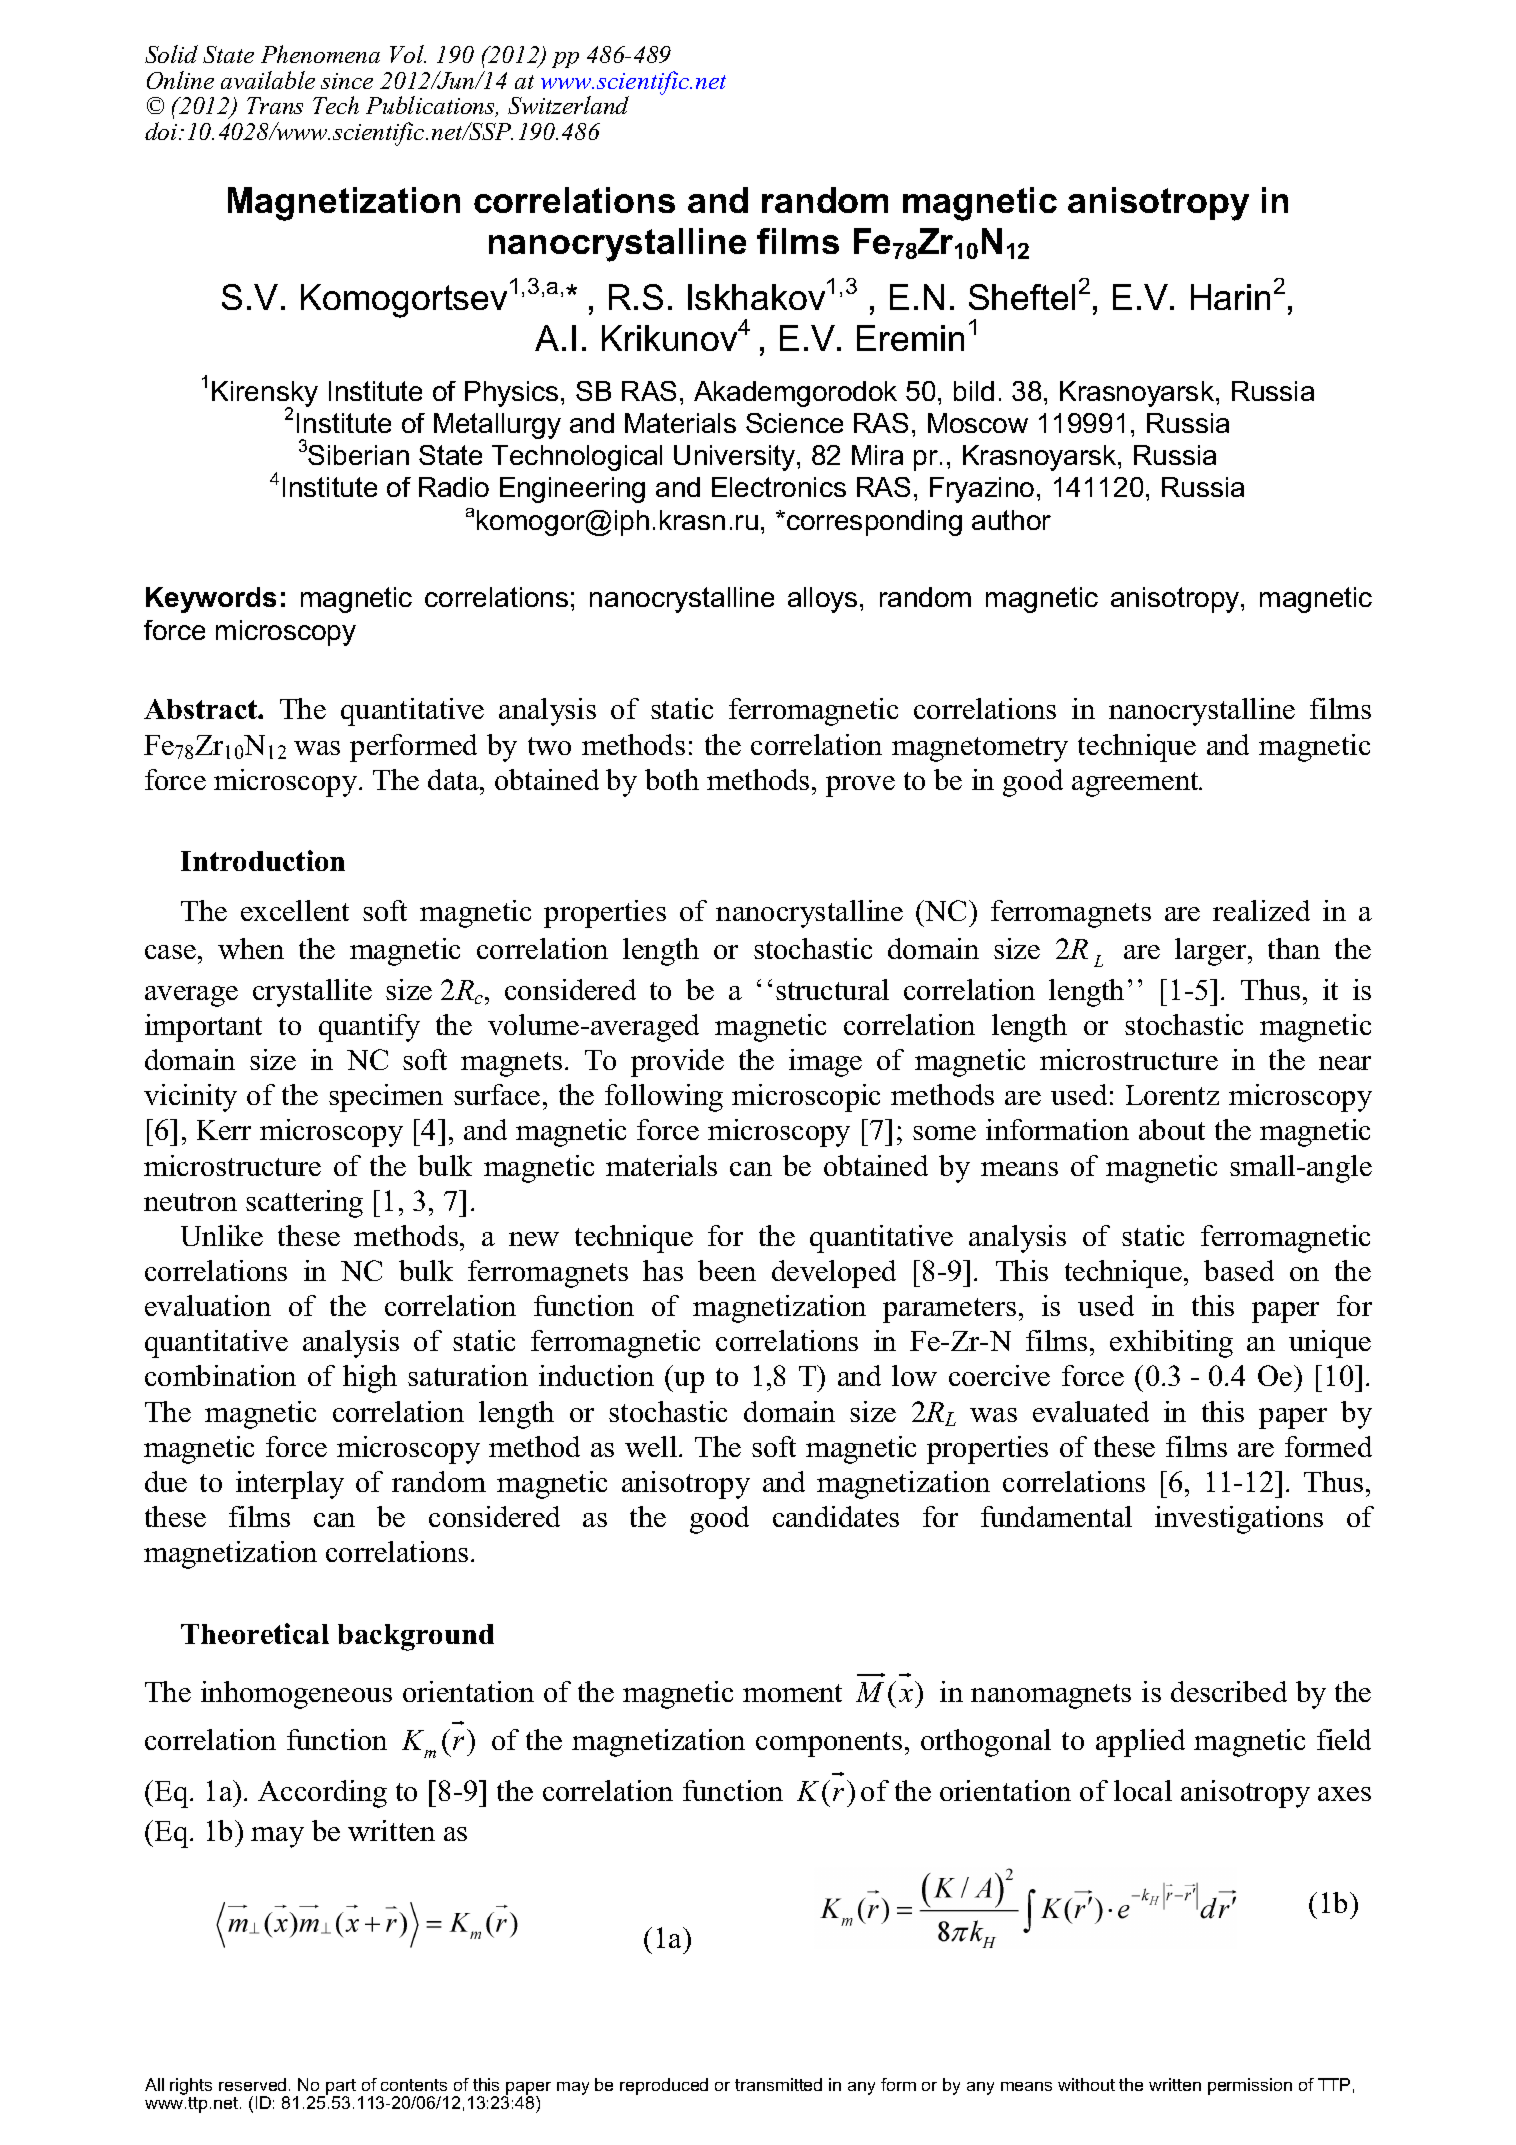  What do you see at coordinates (369, 1028) in the image?
I see `quantify` at bounding box center [369, 1028].
